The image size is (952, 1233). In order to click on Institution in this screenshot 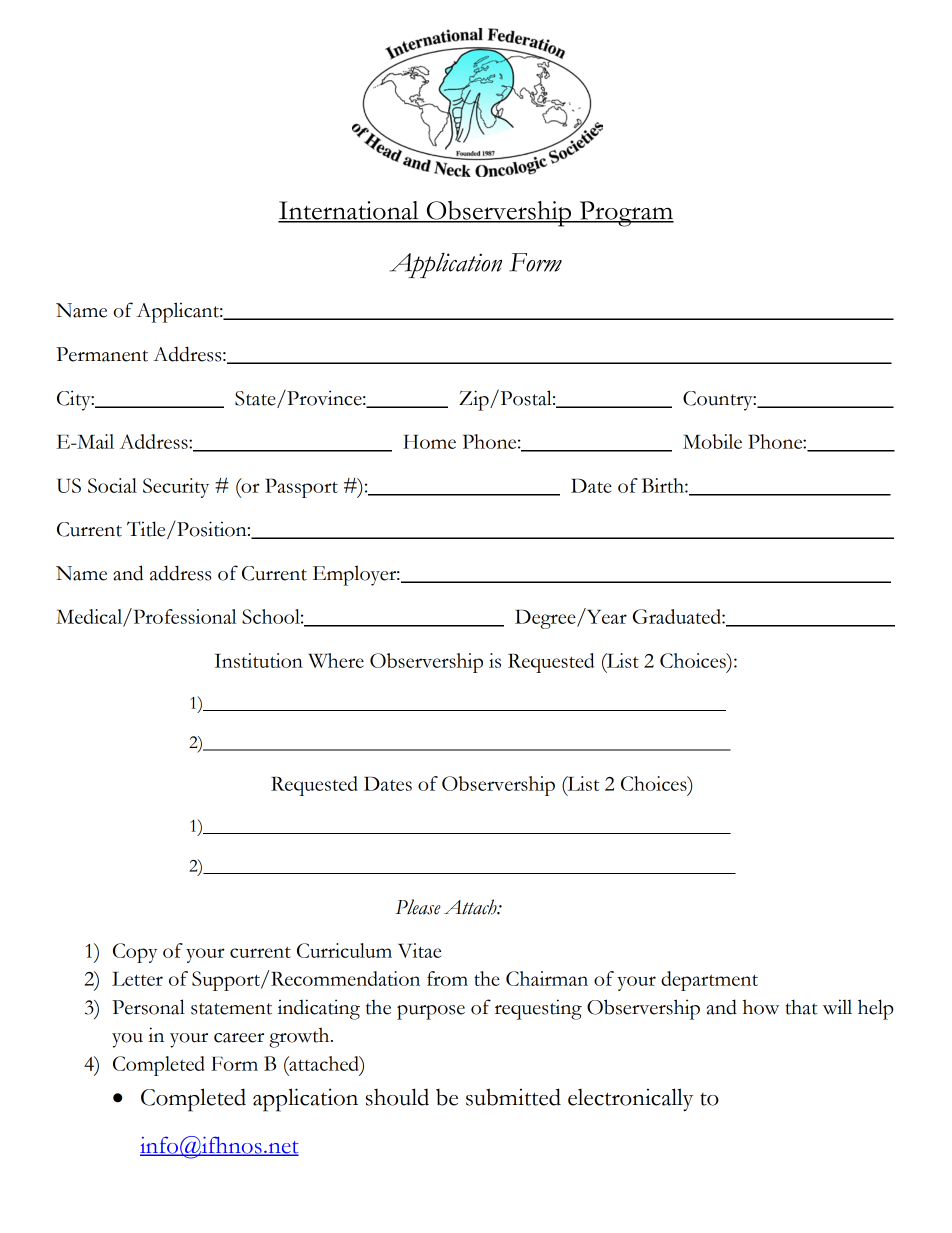, I will do `click(259, 660)`.
